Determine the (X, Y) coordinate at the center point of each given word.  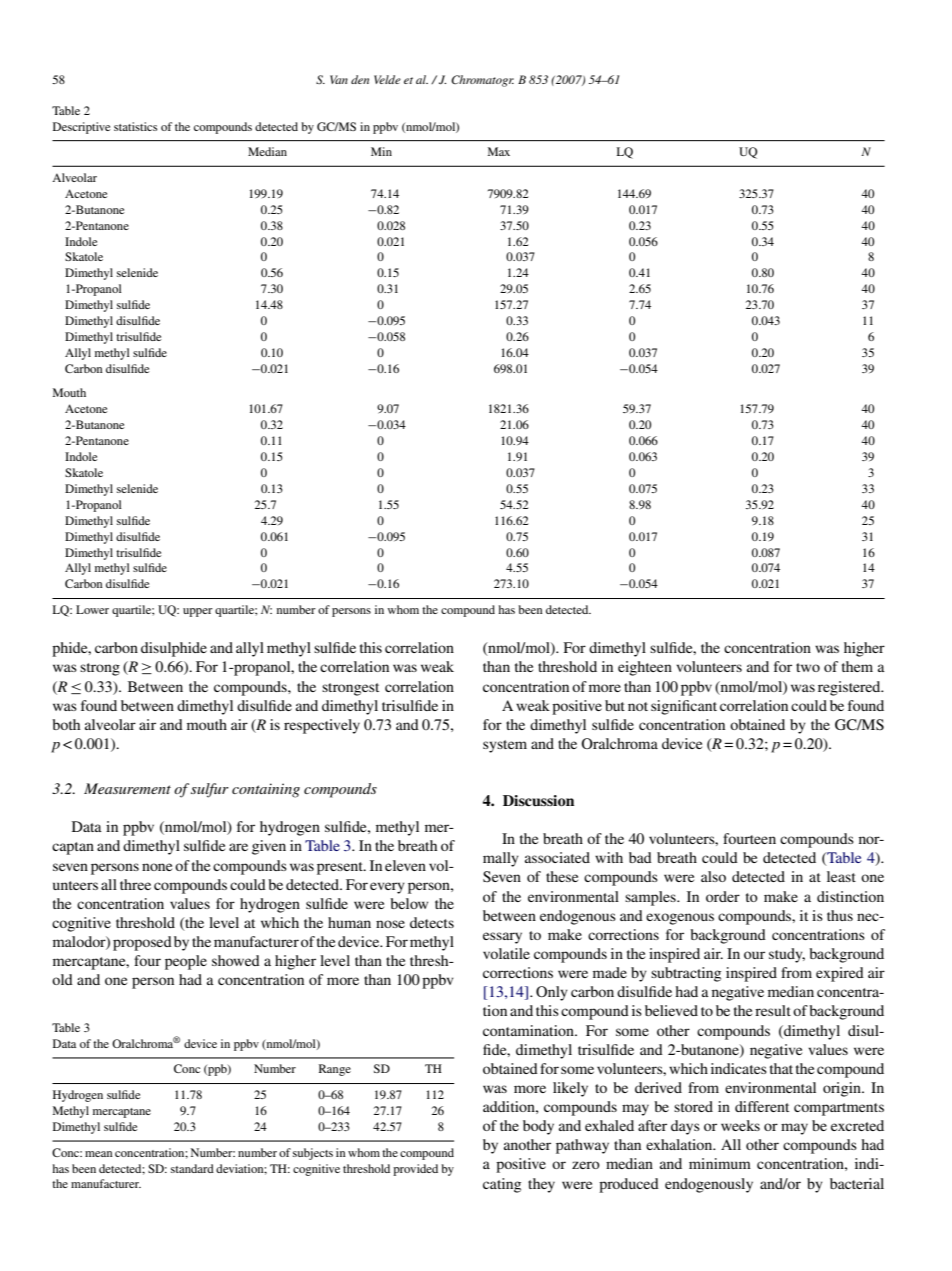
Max (499, 151)
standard (192, 1168)
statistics (135, 126)
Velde (387, 79)
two (808, 667)
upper (198, 612)
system (505, 746)
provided (415, 1170)
